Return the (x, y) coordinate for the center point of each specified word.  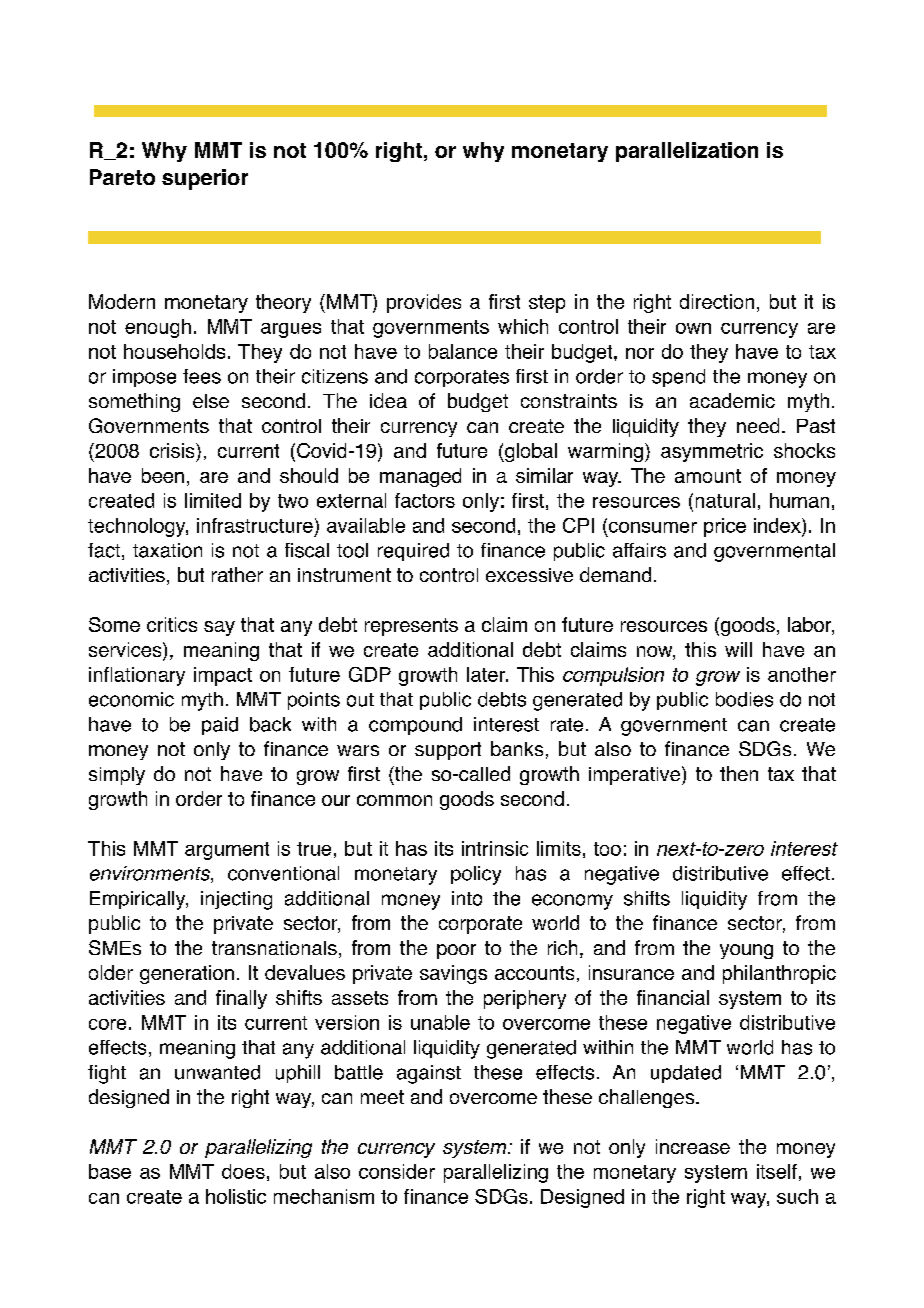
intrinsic (495, 848)
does (243, 1171)
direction (717, 301)
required (413, 552)
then (739, 773)
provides (424, 303)
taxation (167, 550)
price (725, 527)
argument (227, 851)
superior (205, 179)
